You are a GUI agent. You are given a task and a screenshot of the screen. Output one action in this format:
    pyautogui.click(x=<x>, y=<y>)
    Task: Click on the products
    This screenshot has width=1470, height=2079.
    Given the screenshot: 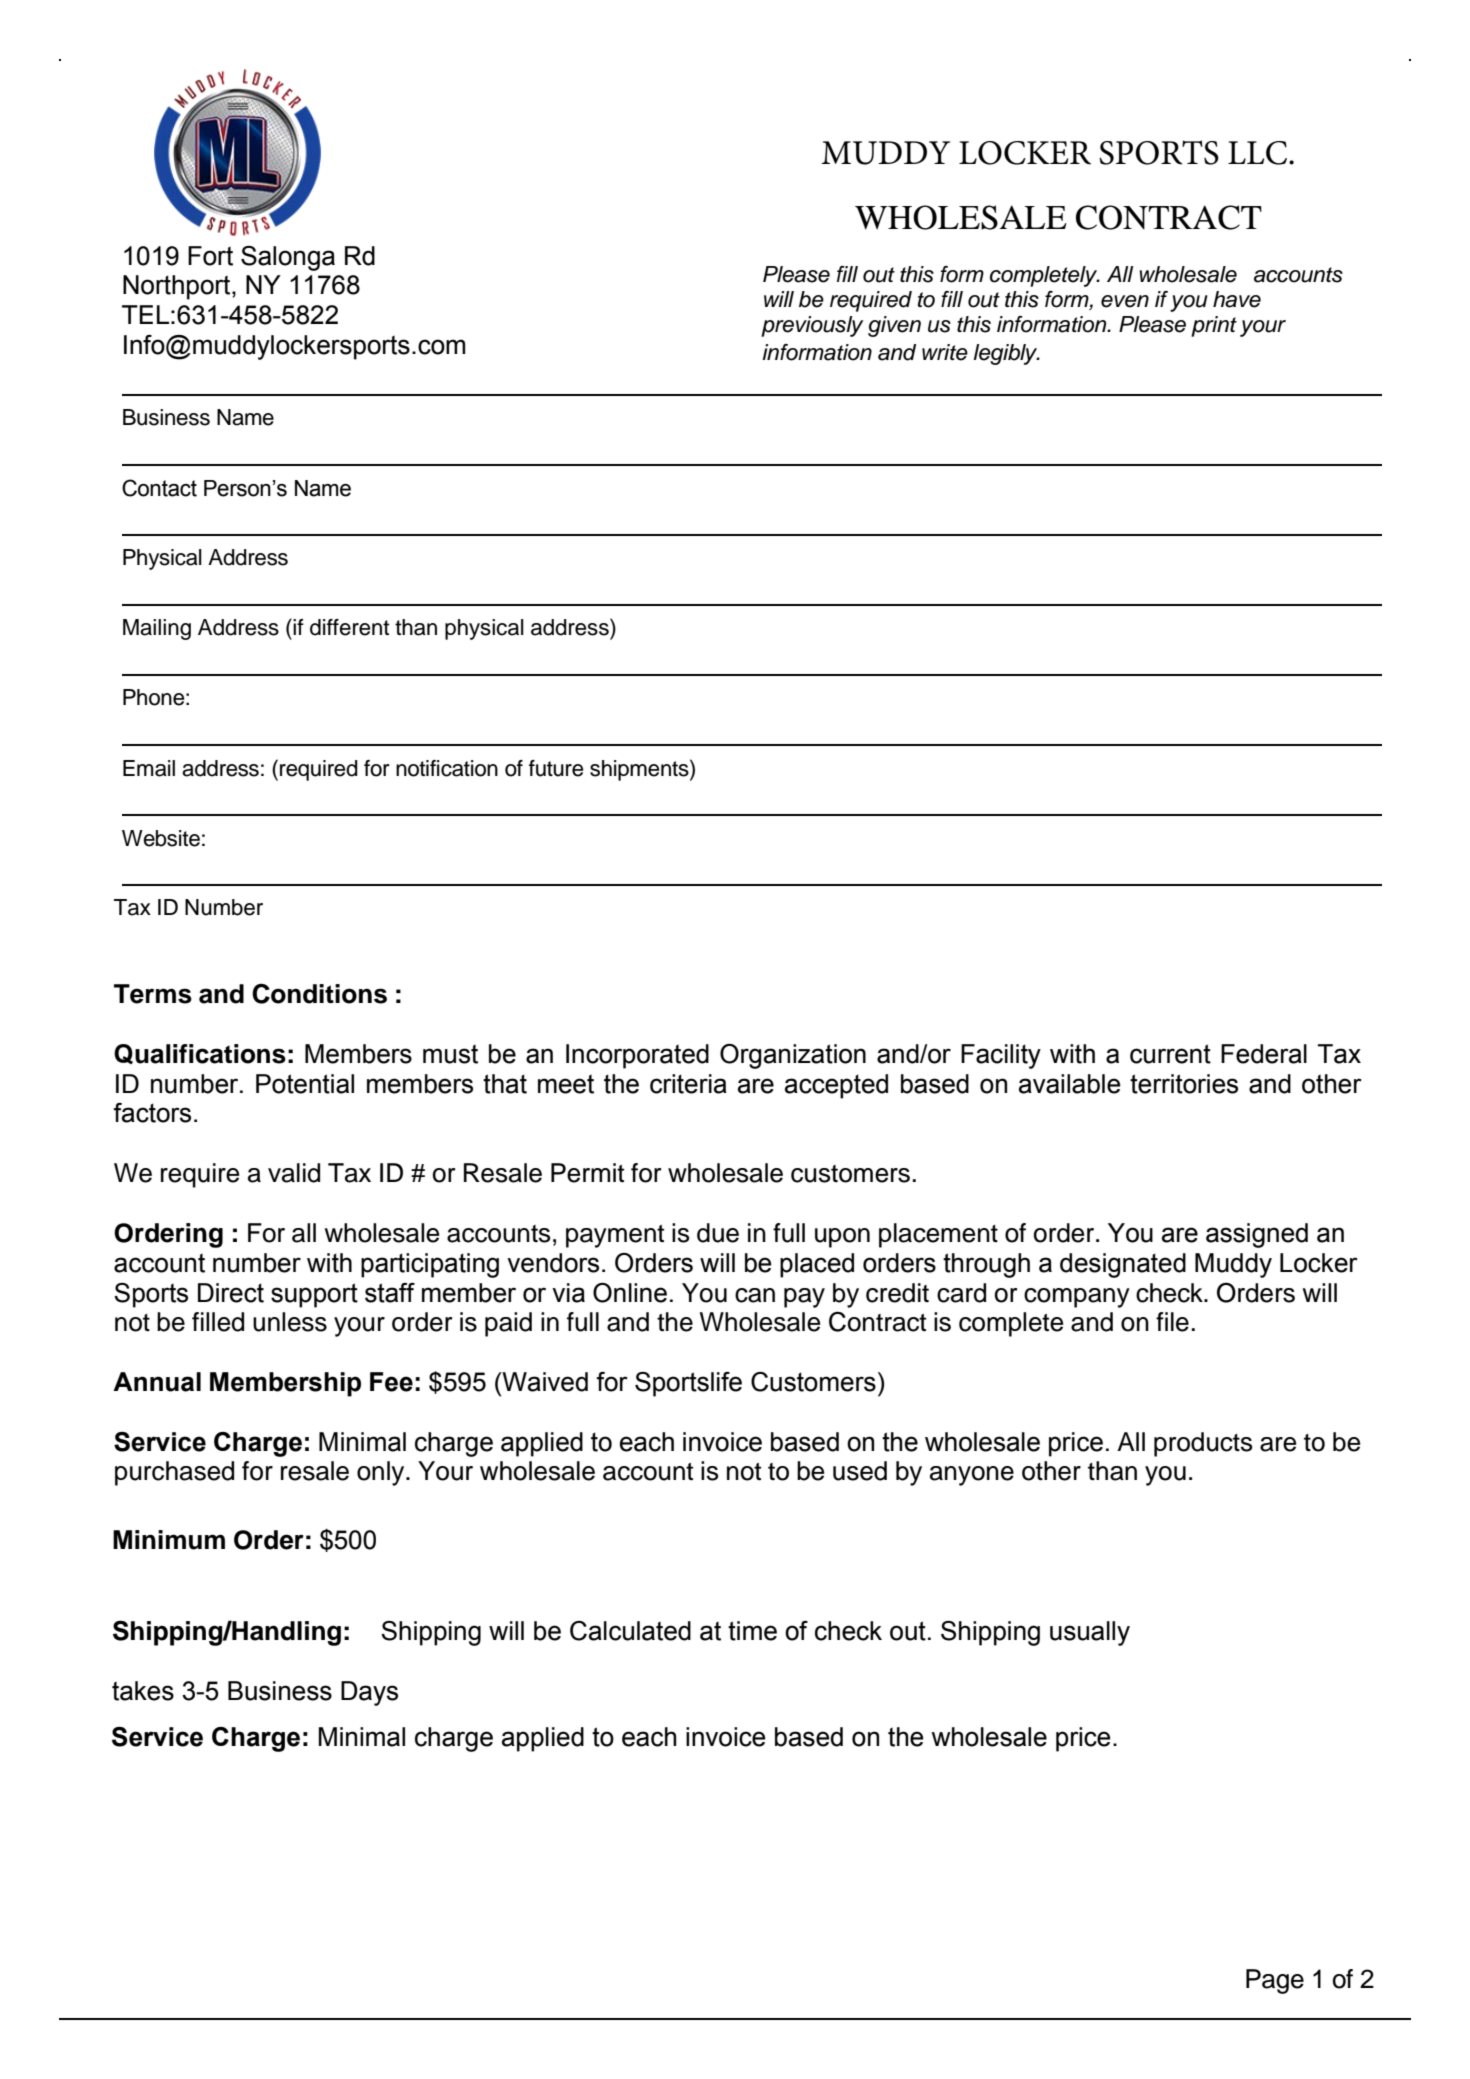 What is the action you would take?
    pyautogui.click(x=1203, y=1444)
